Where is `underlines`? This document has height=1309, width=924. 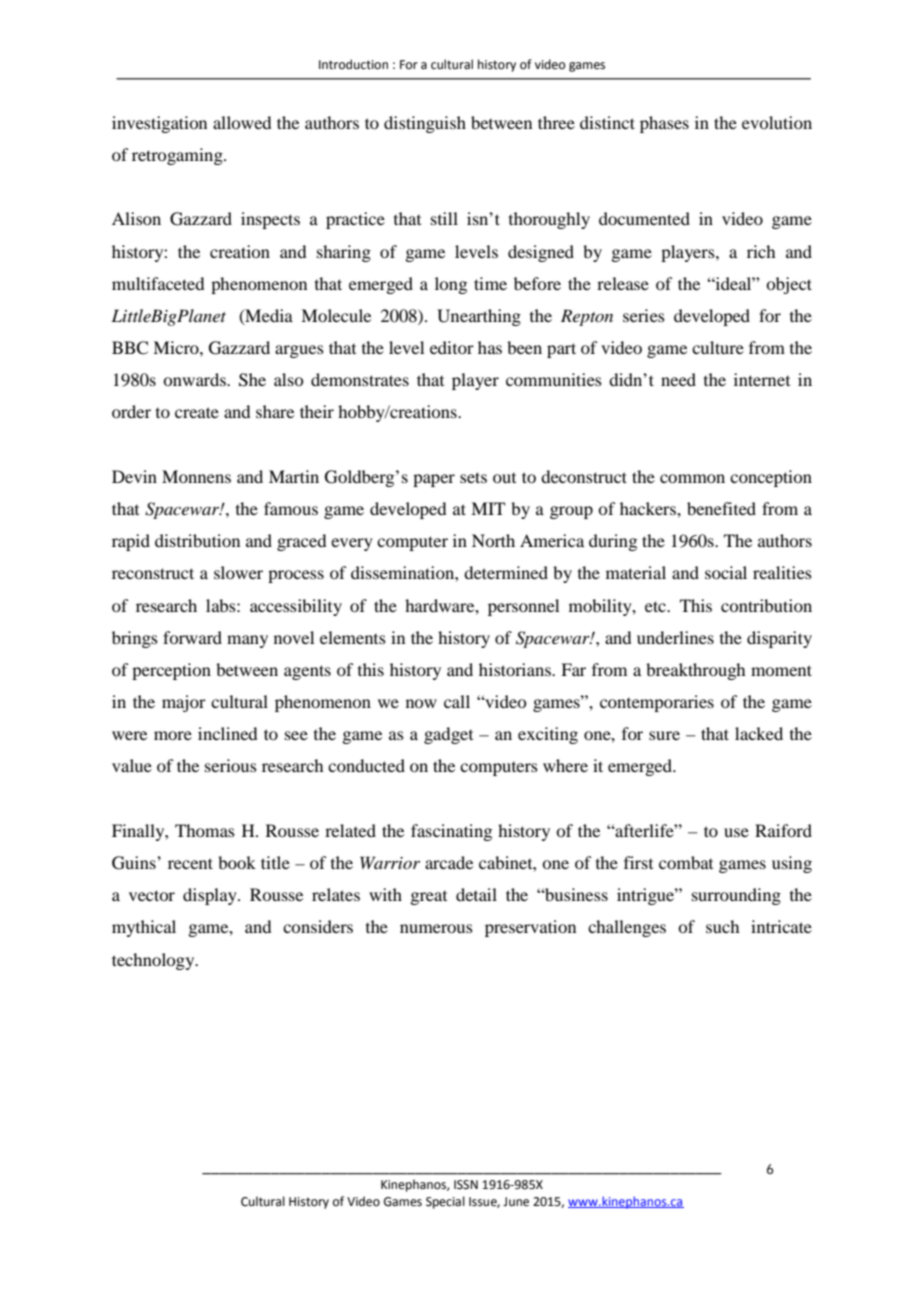
underlines is located at coordinates (675, 637).
